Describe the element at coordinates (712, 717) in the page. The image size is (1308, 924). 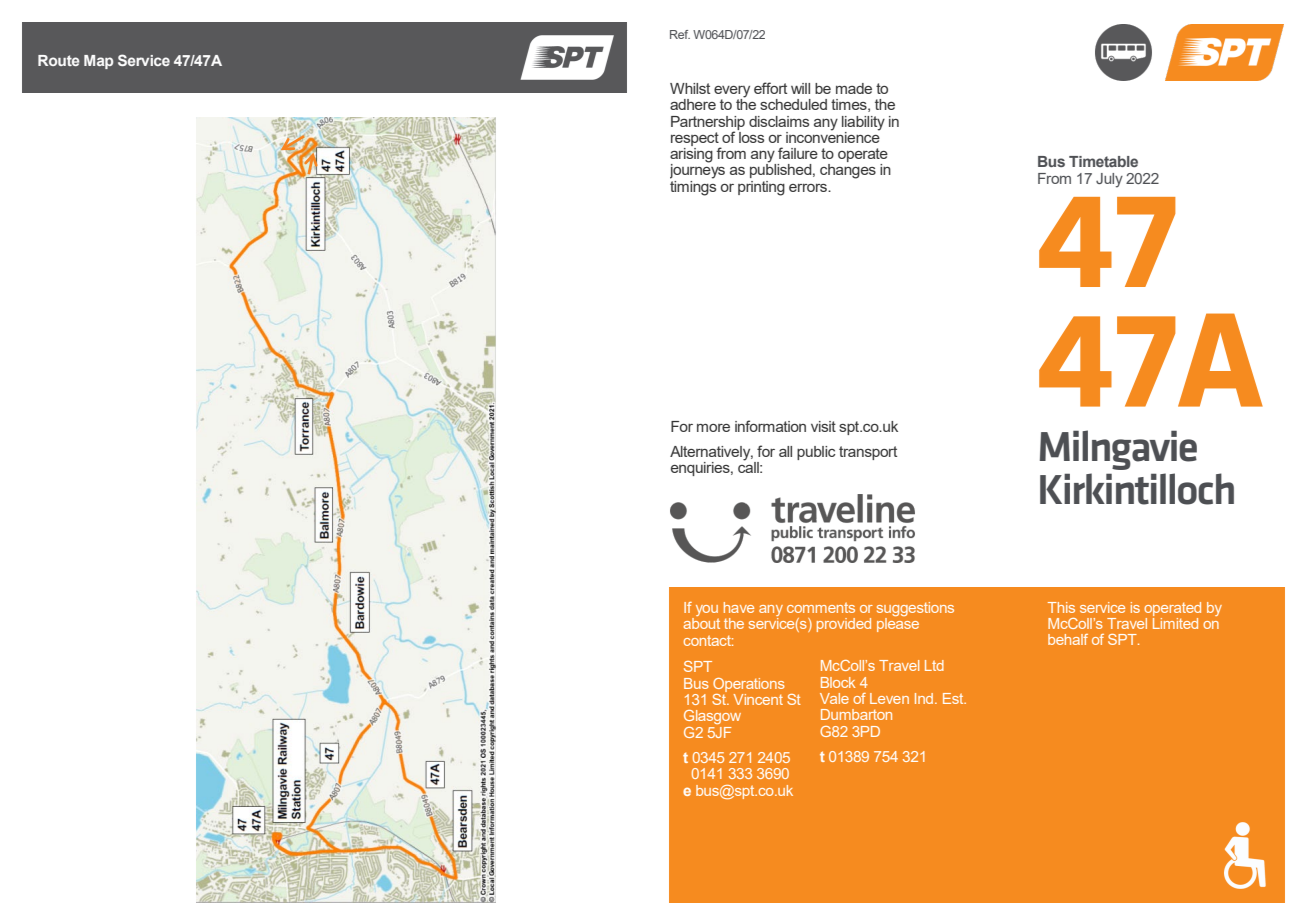
I see `Glasgow` at that location.
